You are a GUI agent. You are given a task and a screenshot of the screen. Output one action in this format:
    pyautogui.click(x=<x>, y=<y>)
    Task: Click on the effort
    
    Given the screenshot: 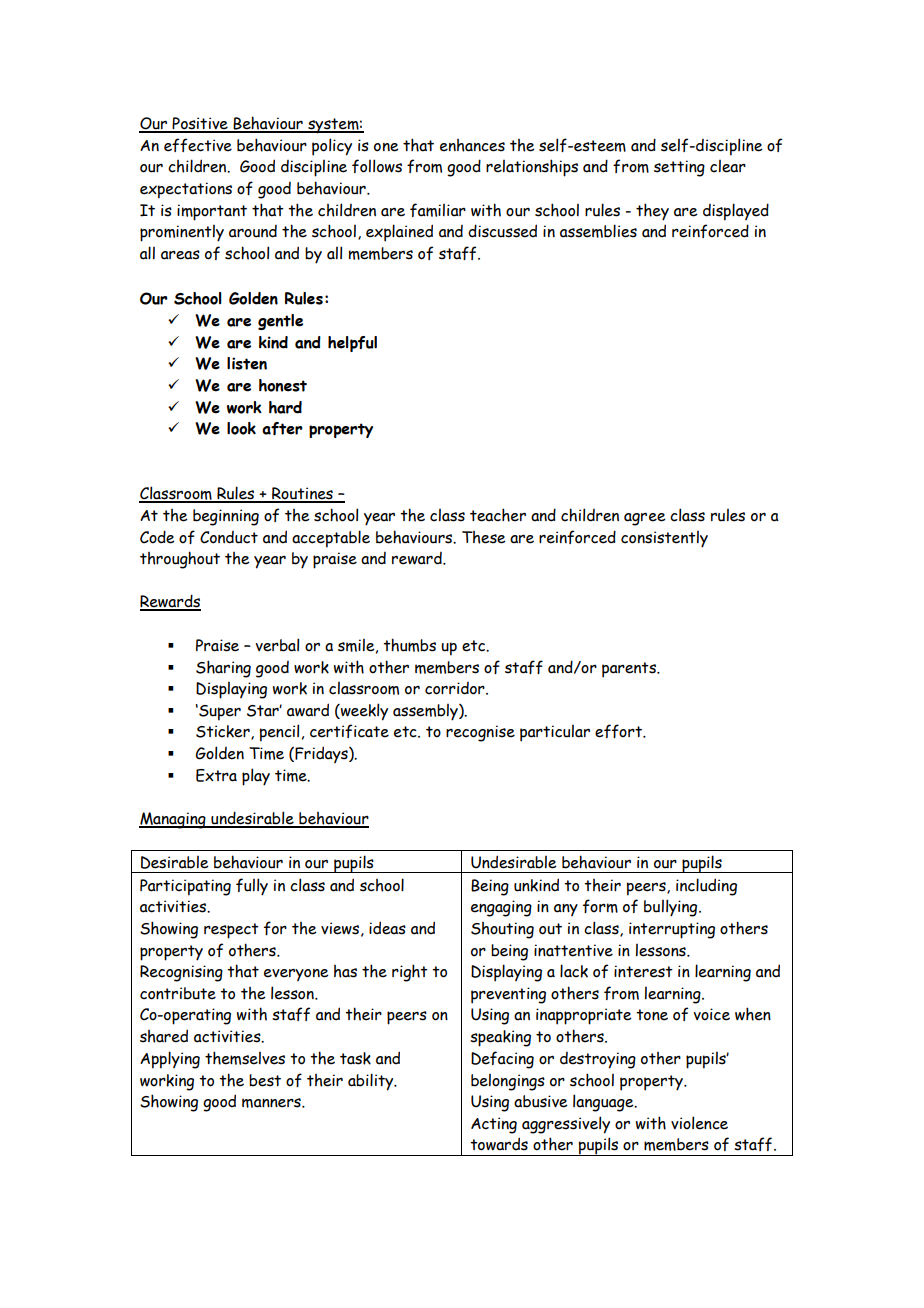 What is the action you would take?
    pyautogui.click(x=619, y=731)
